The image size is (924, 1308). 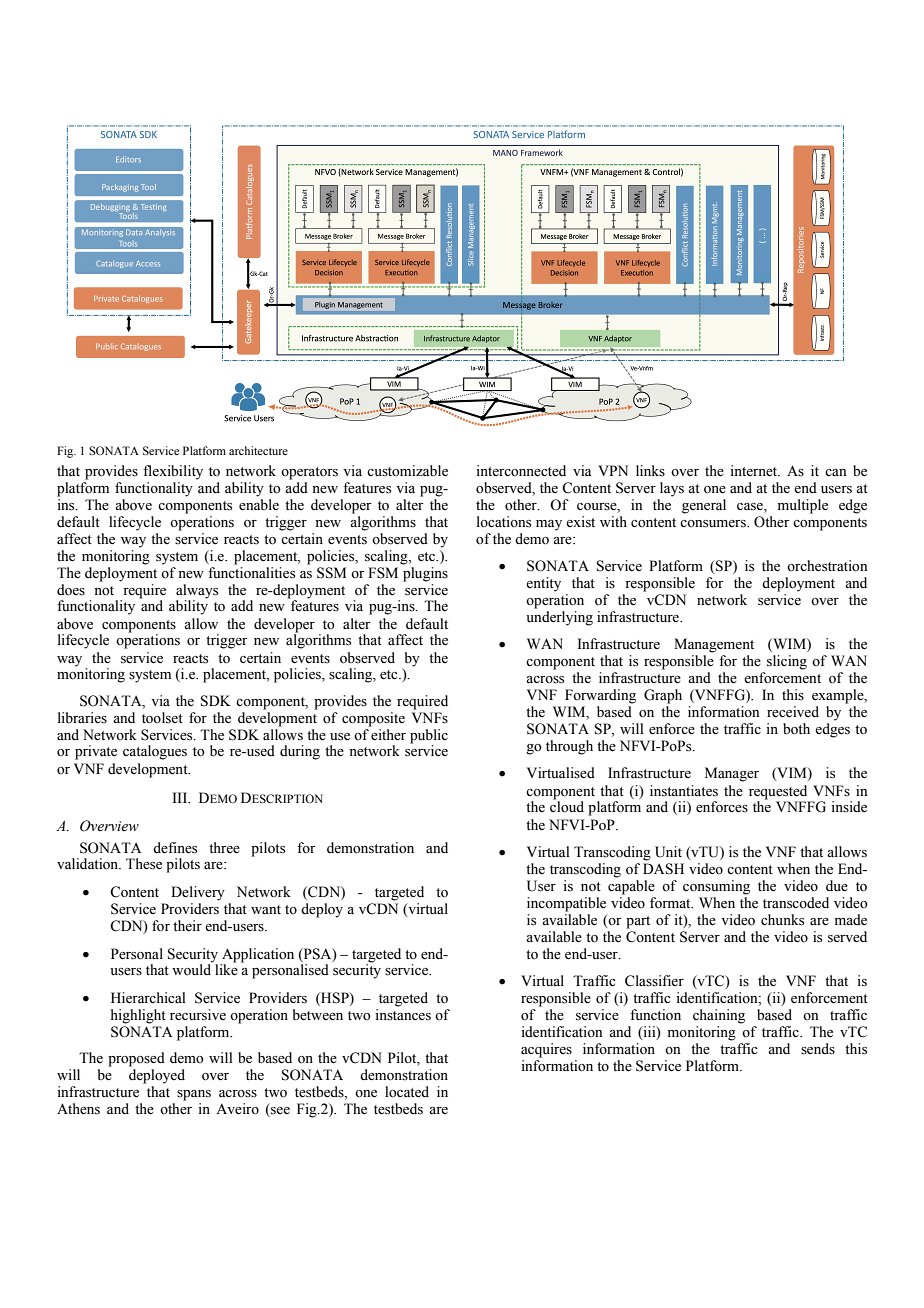 What do you see at coordinates (668, 852) in the screenshot?
I see `Unit` at bounding box center [668, 852].
